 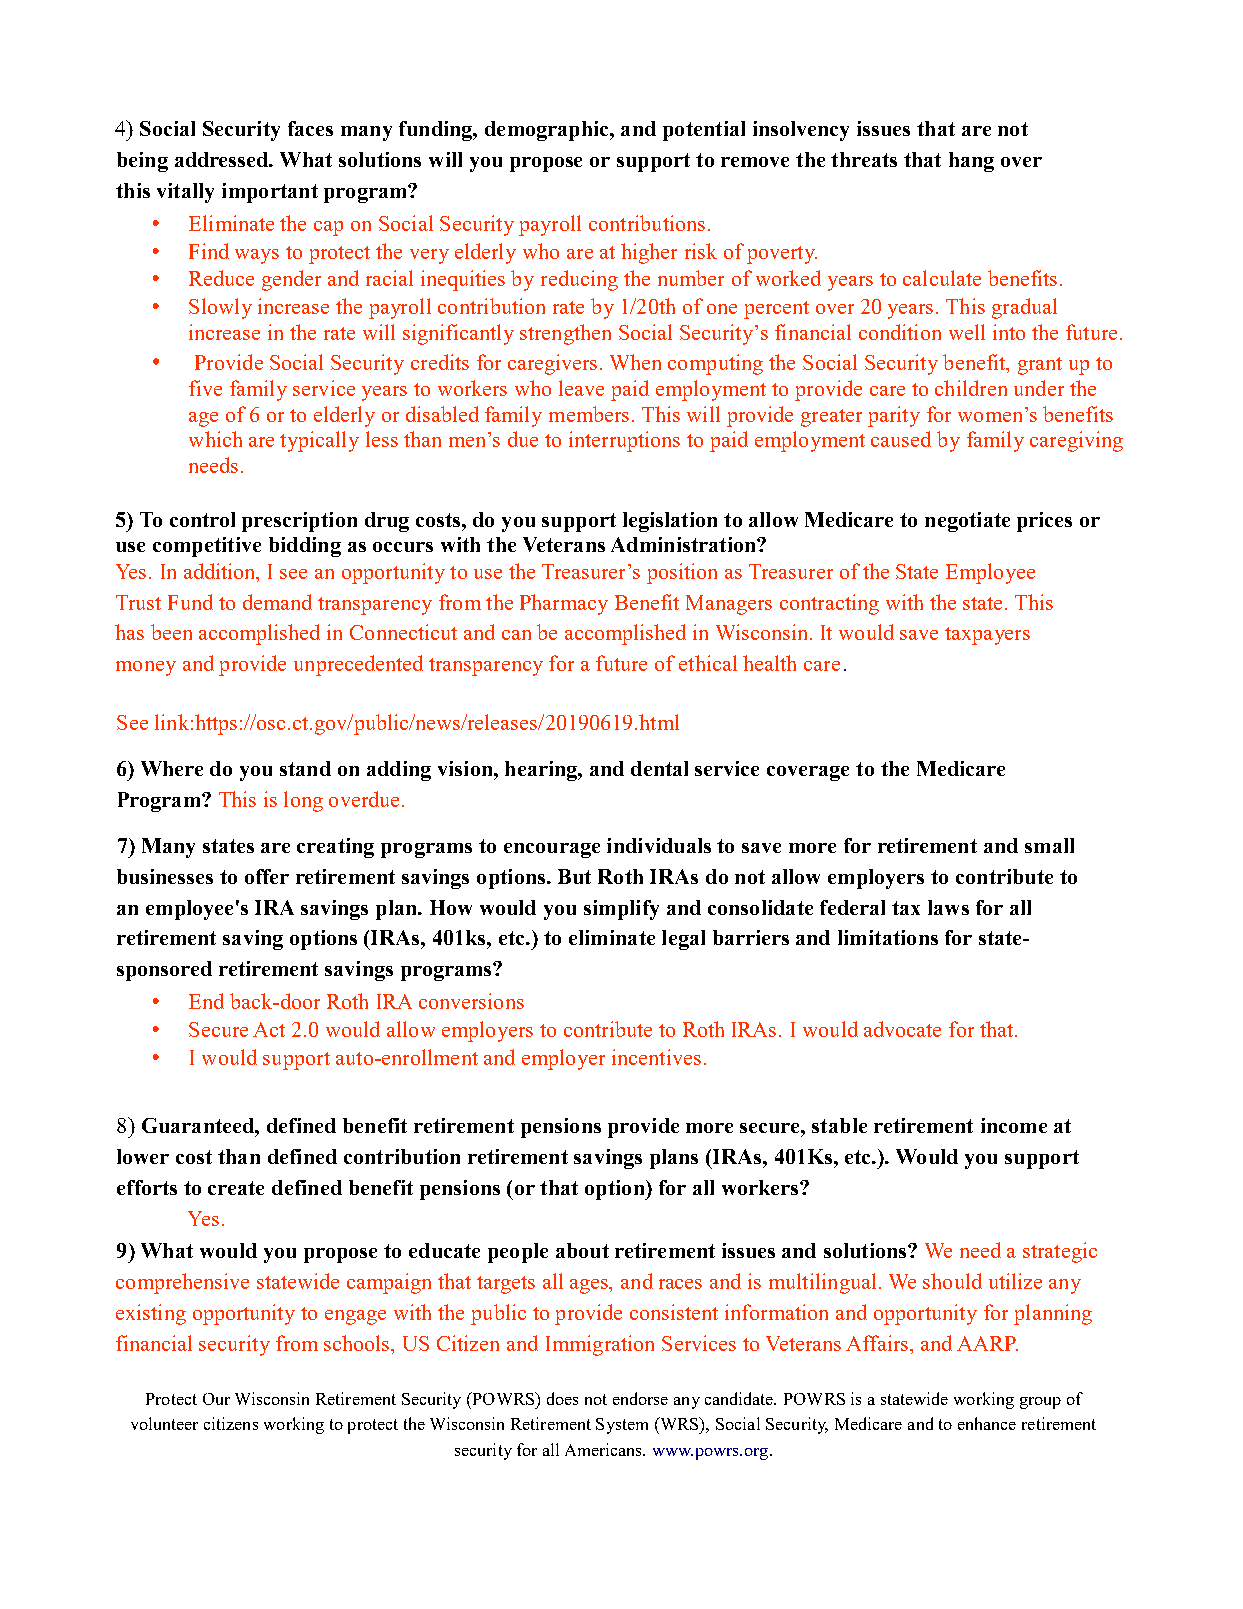 I want to click on volunteer, so click(x=164, y=1423).
